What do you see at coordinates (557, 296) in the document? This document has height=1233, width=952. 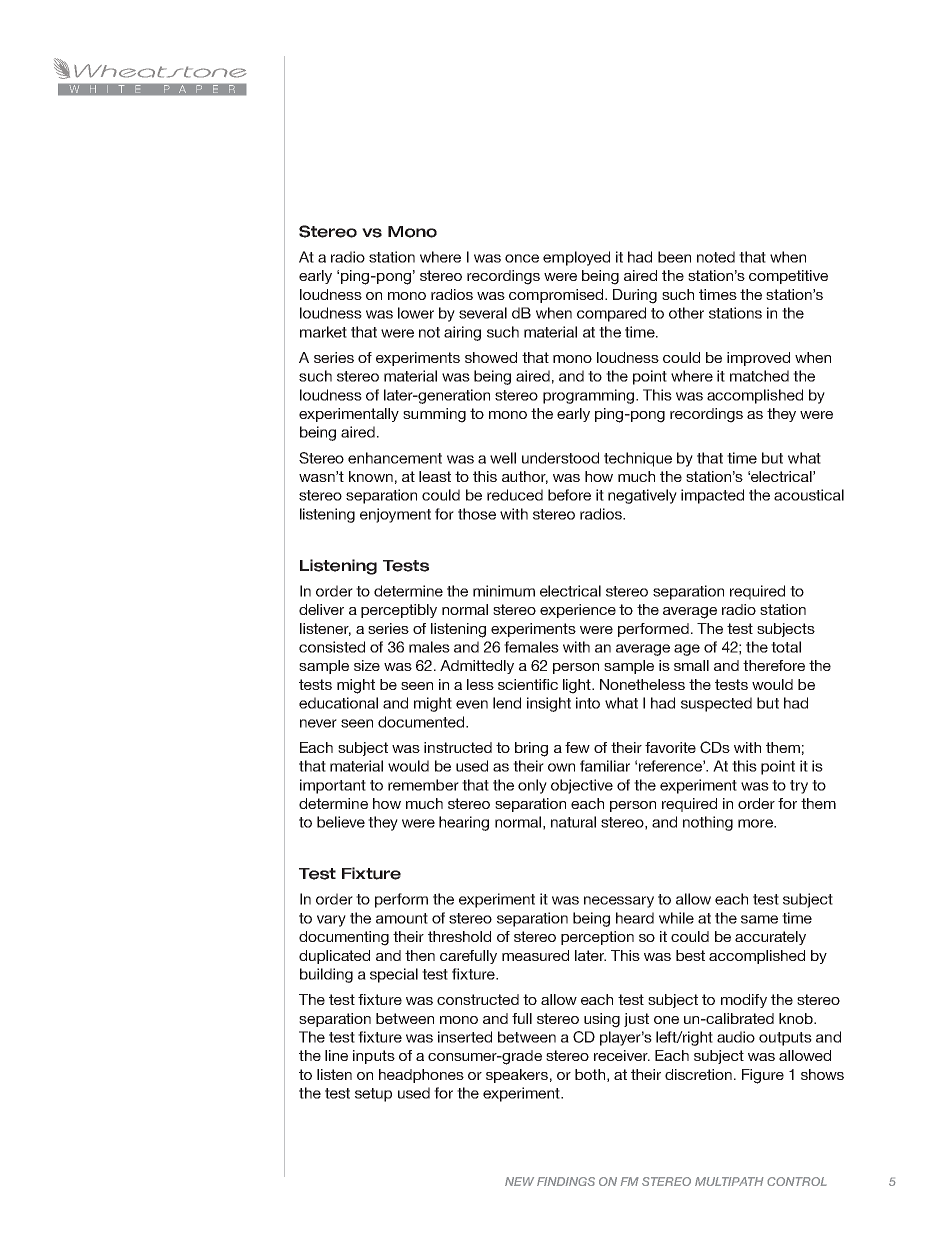 I see `compromised` at bounding box center [557, 296].
